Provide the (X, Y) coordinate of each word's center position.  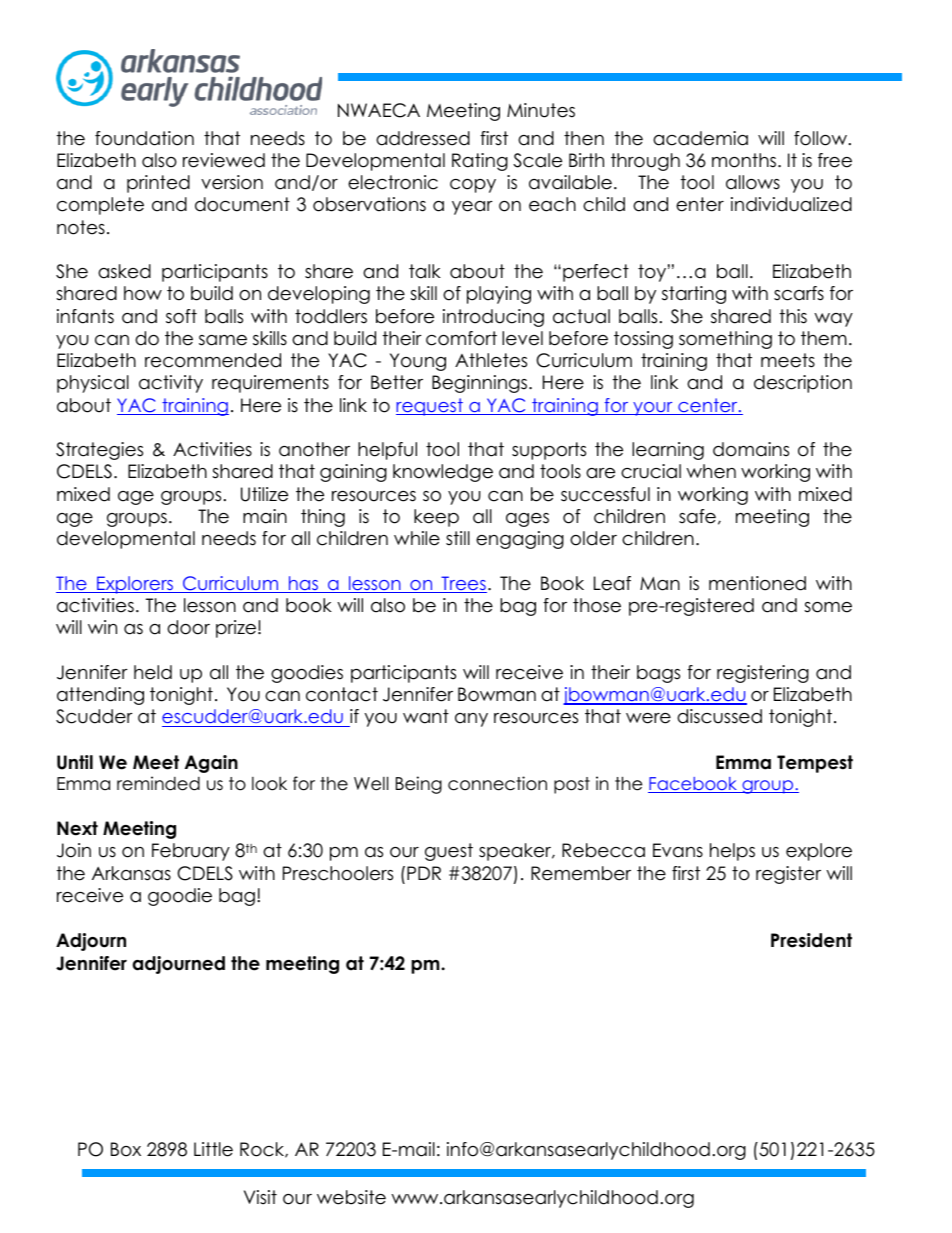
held (153, 672)
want (426, 716)
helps (732, 852)
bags (658, 674)
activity (171, 384)
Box (126, 1149)
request (430, 407)
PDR (424, 873)
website (351, 1197)
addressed (423, 138)
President (811, 940)
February (191, 852)
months (745, 160)
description (803, 384)
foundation (144, 138)
